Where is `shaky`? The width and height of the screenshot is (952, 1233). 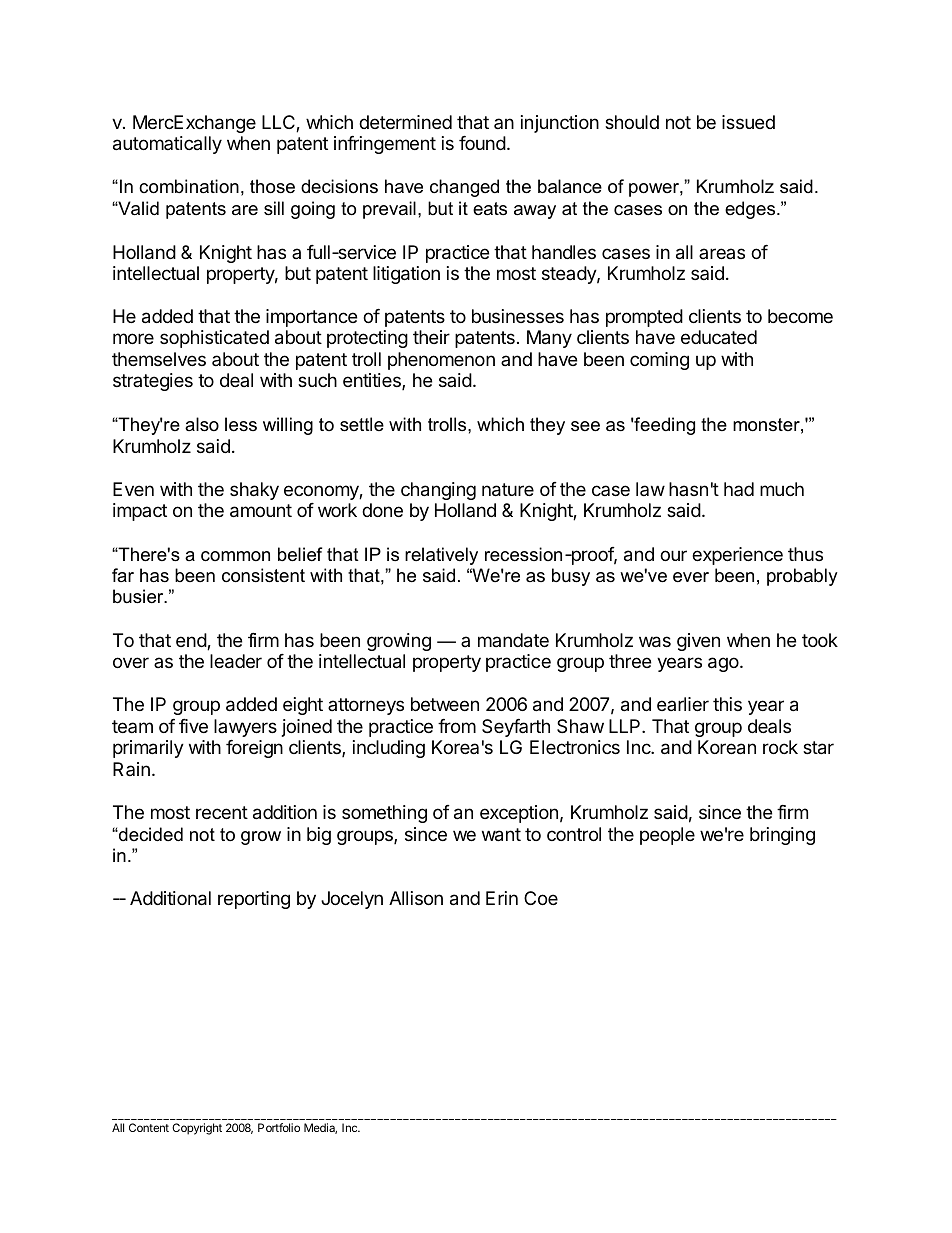
shaky is located at coordinates (254, 491).
